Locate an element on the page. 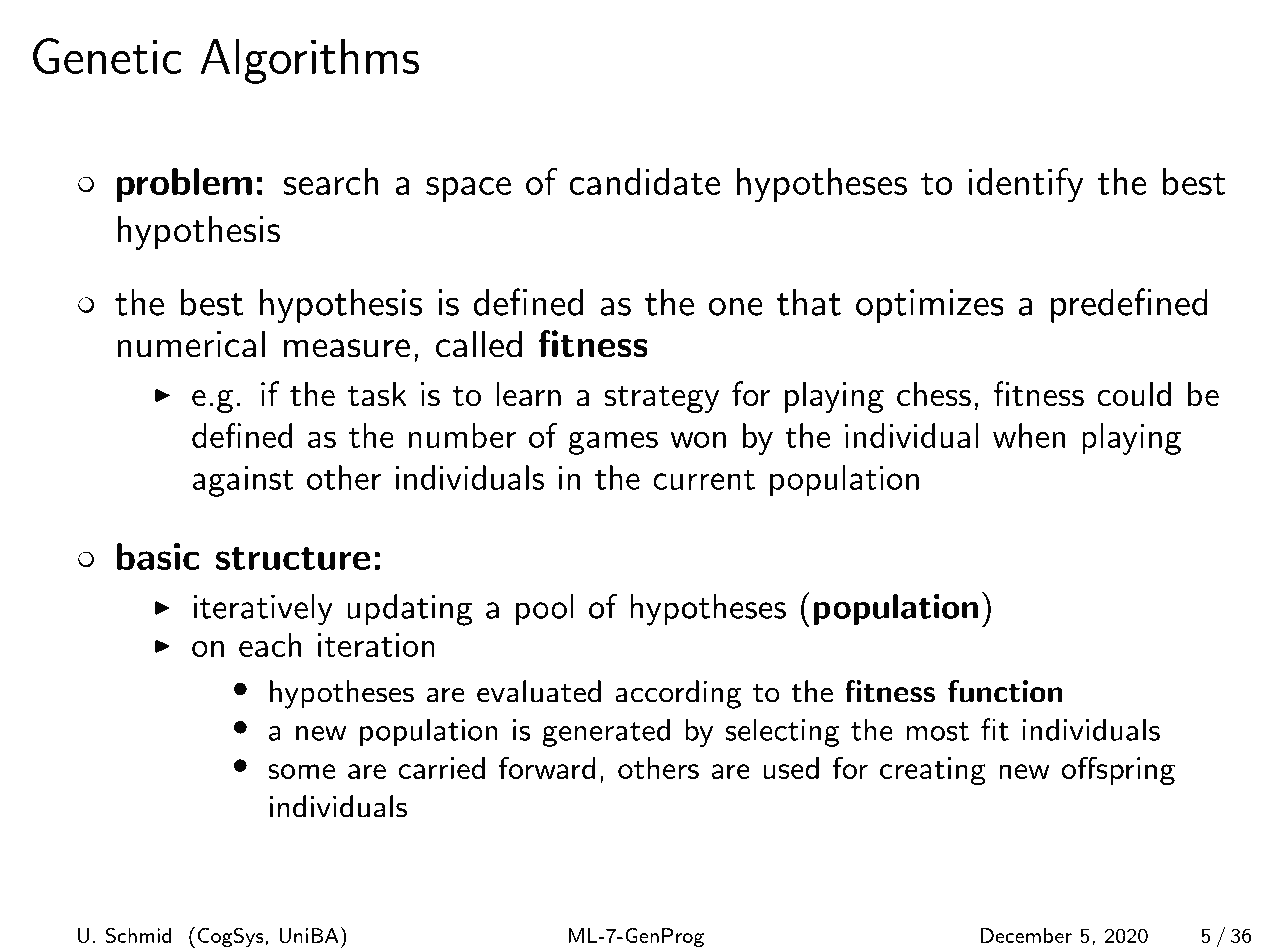 The width and height of the page is (1271, 952). Schmid is located at coordinates (138, 935).
